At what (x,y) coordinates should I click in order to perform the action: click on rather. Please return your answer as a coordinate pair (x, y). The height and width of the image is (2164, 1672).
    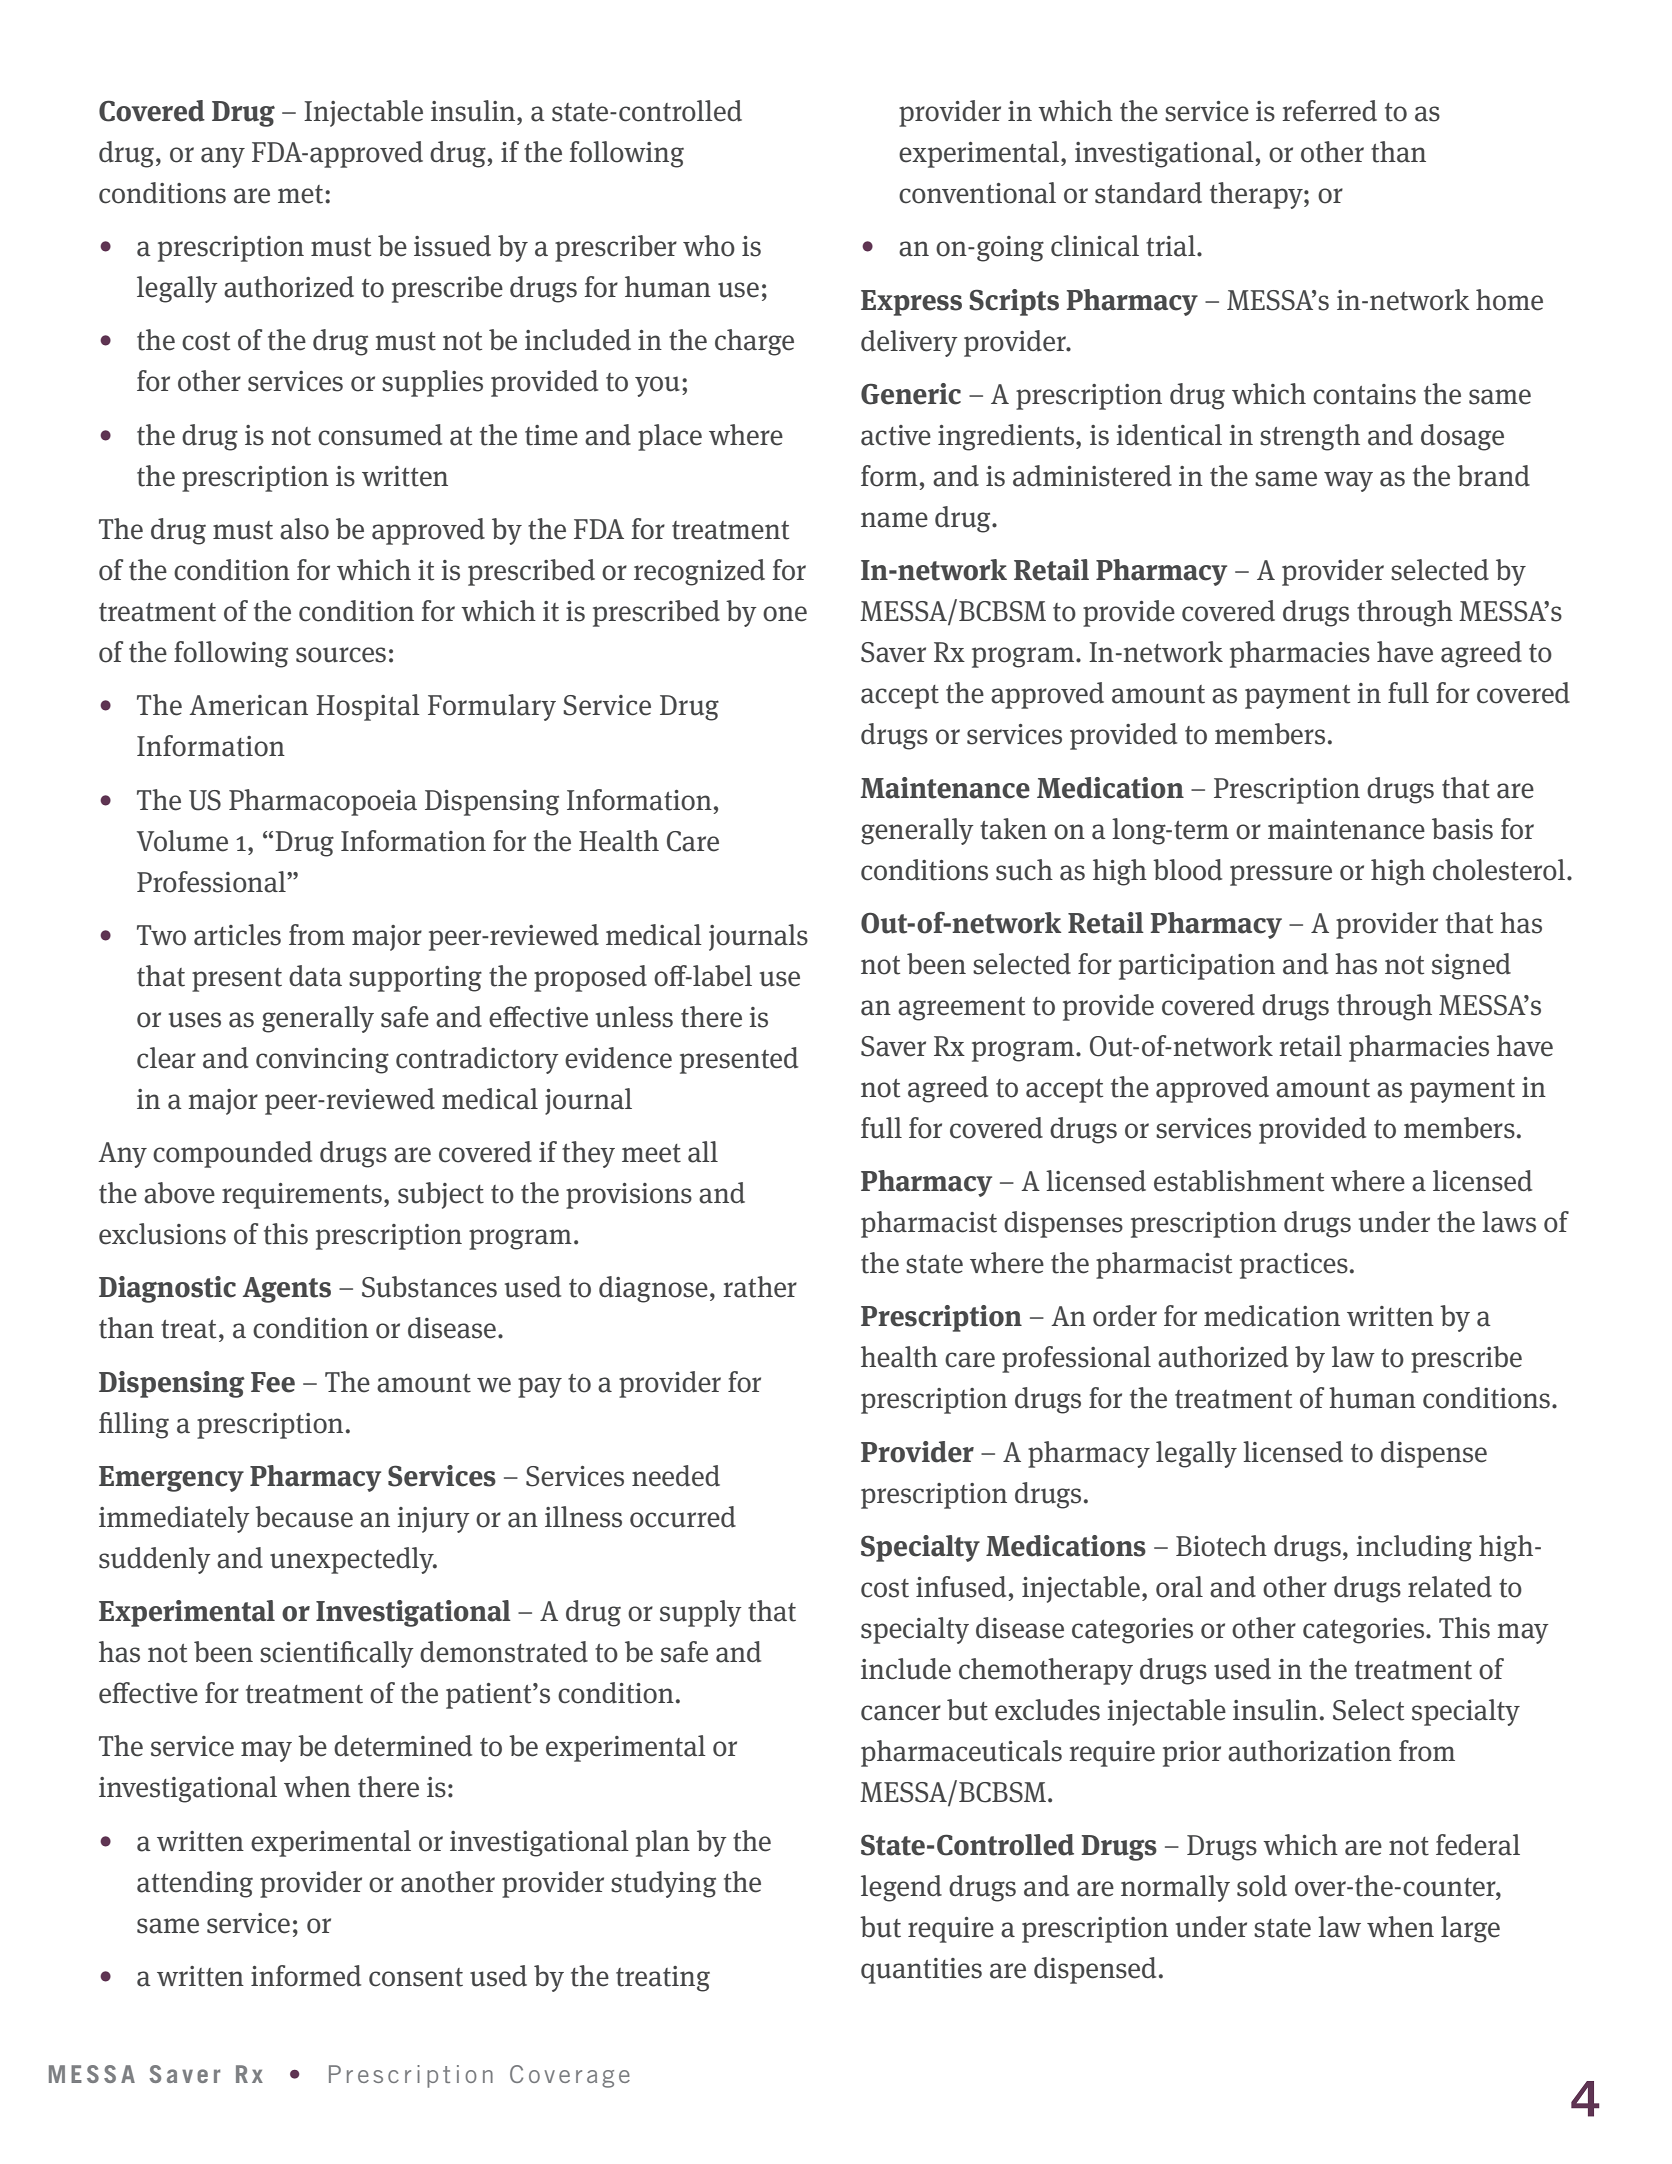
    Looking at the image, I should click on (760, 1287).
